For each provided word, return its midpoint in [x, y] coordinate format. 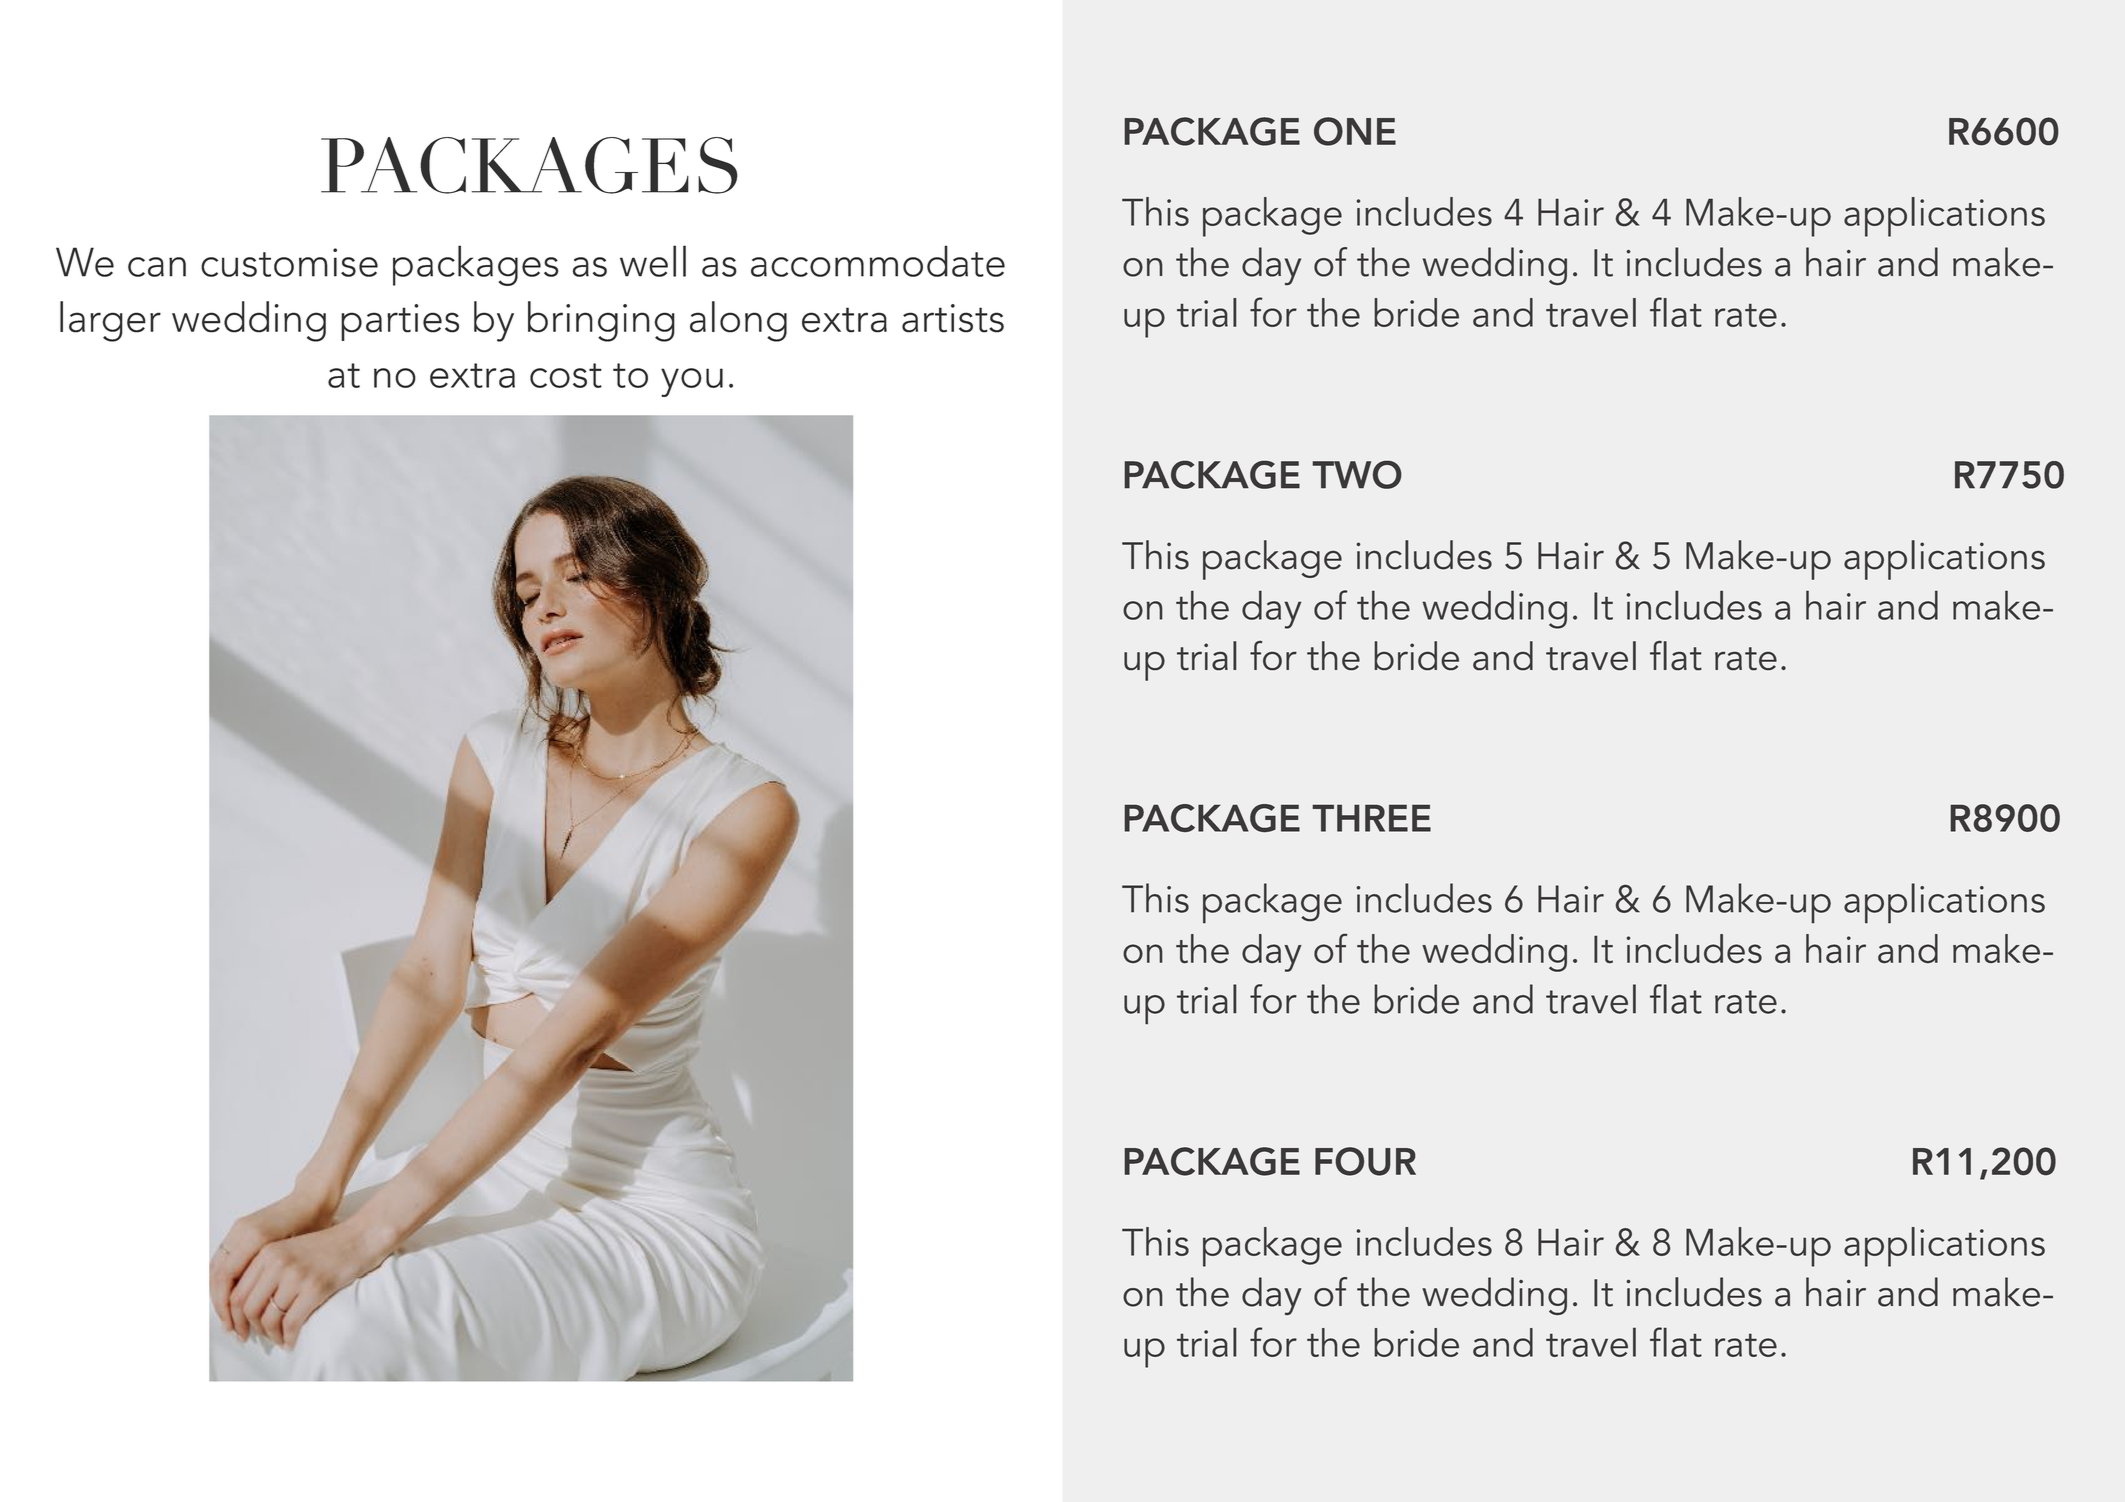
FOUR [1365, 1161]
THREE [1371, 818]
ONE [1355, 131]
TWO [1357, 474]
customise [289, 262]
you [692, 382]
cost [566, 375]
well [653, 261]
